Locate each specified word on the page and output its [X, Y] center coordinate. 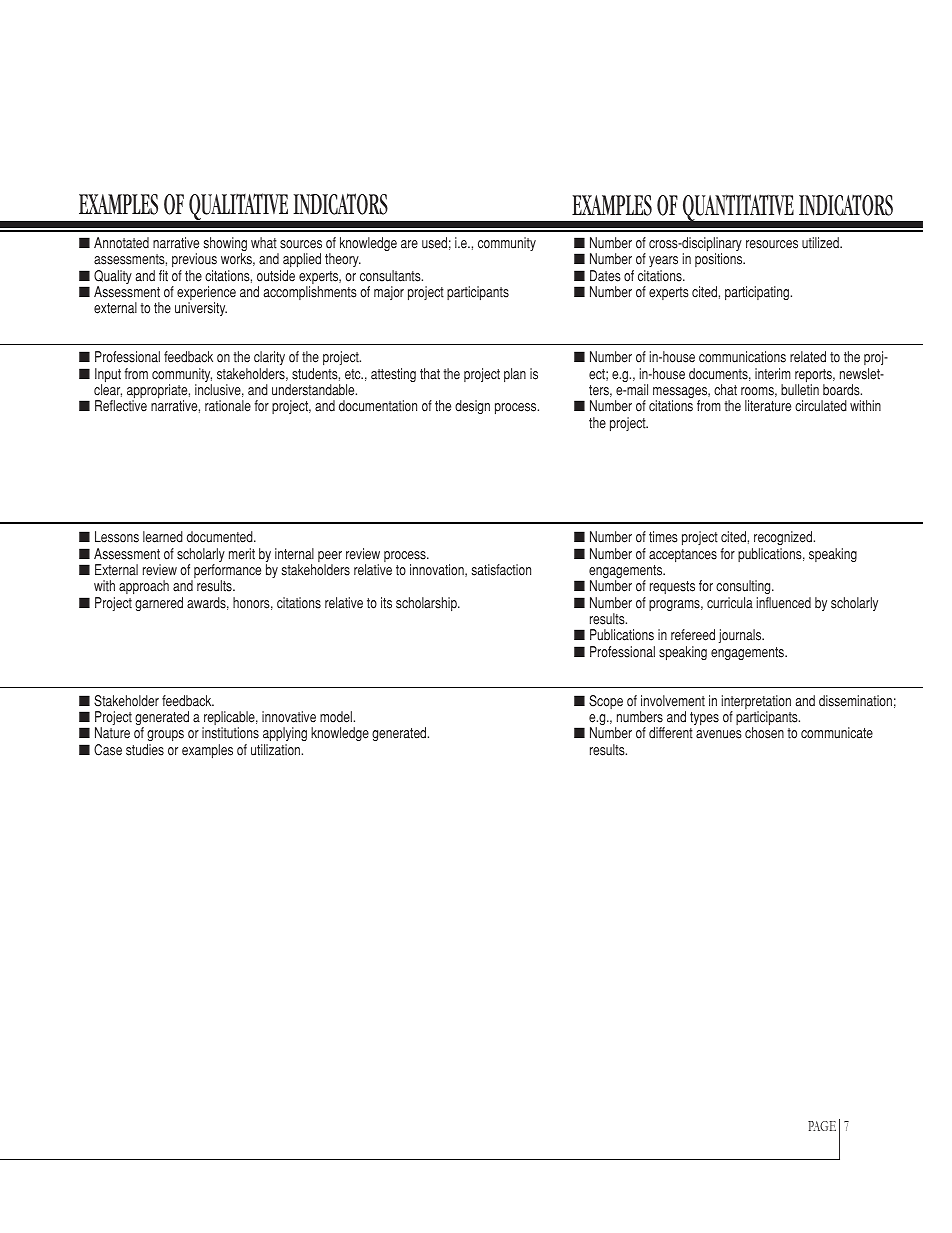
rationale [228, 406]
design [472, 407]
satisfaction [501, 570]
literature [768, 406]
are [409, 244]
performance [226, 572]
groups [165, 737]
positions [720, 260]
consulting [744, 587]
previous [194, 260]
